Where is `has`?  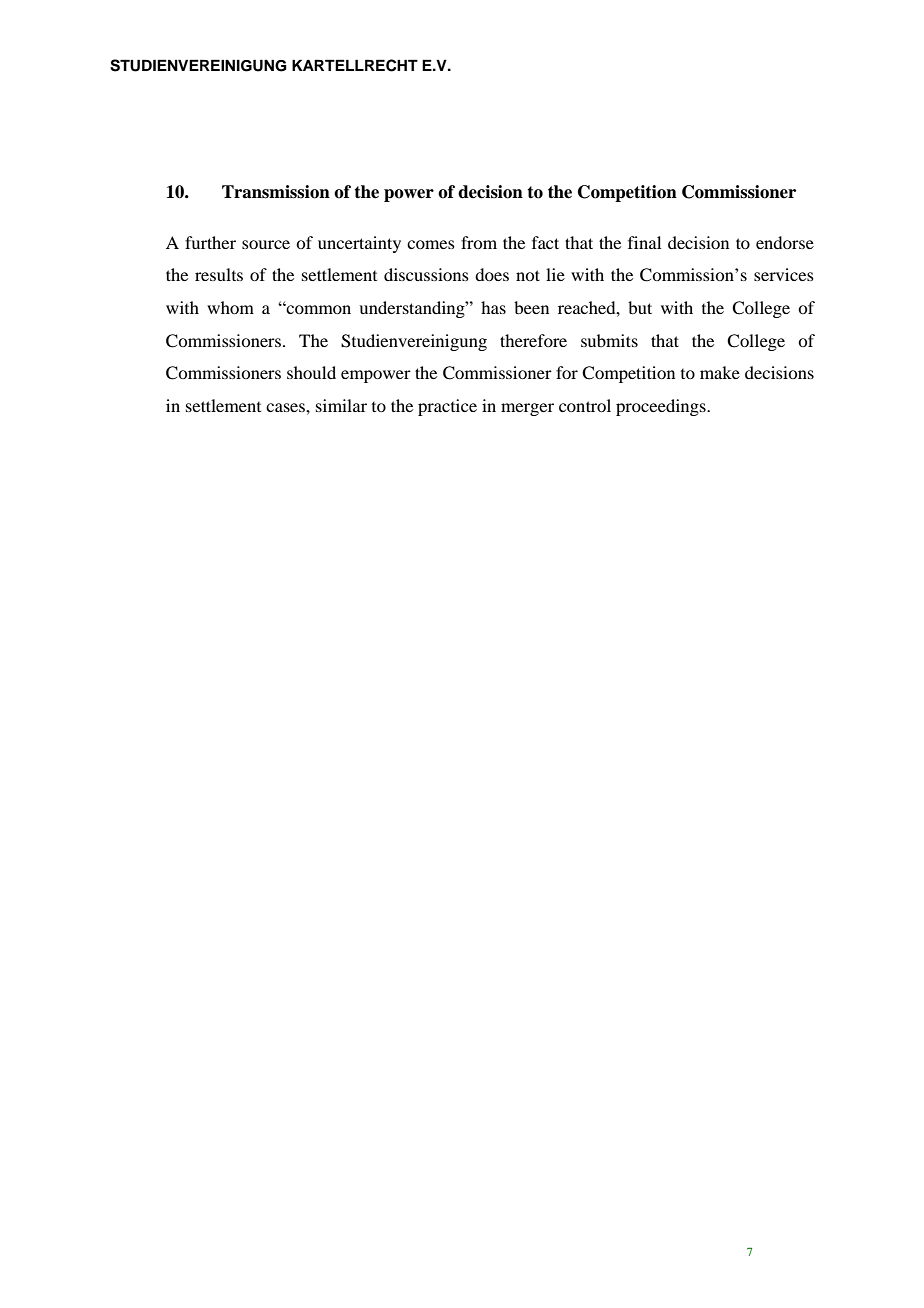
has is located at coordinates (493, 307).
